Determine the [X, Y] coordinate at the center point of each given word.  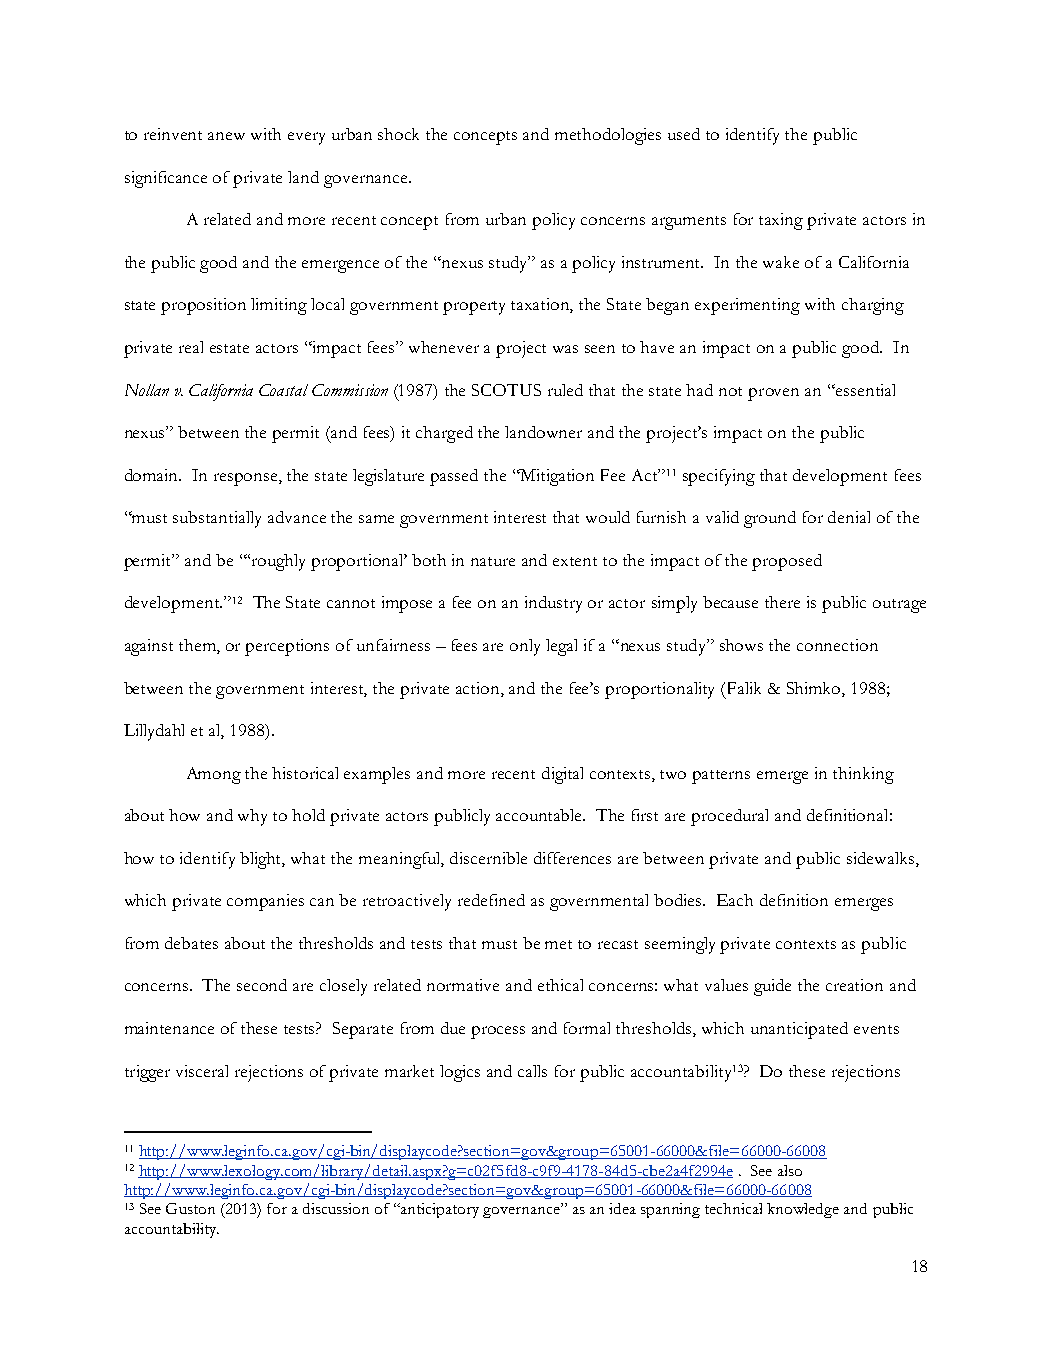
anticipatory [439, 1210]
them [198, 646]
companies [265, 902]
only [525, 647]
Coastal [283, 390]
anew [226, 136]
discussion [336, 1208]
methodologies [608, 136]
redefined [491, 900]
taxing [781, 221]
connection [837, 645]
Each [735, 900]
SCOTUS [506, 390]
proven [773, 394]
